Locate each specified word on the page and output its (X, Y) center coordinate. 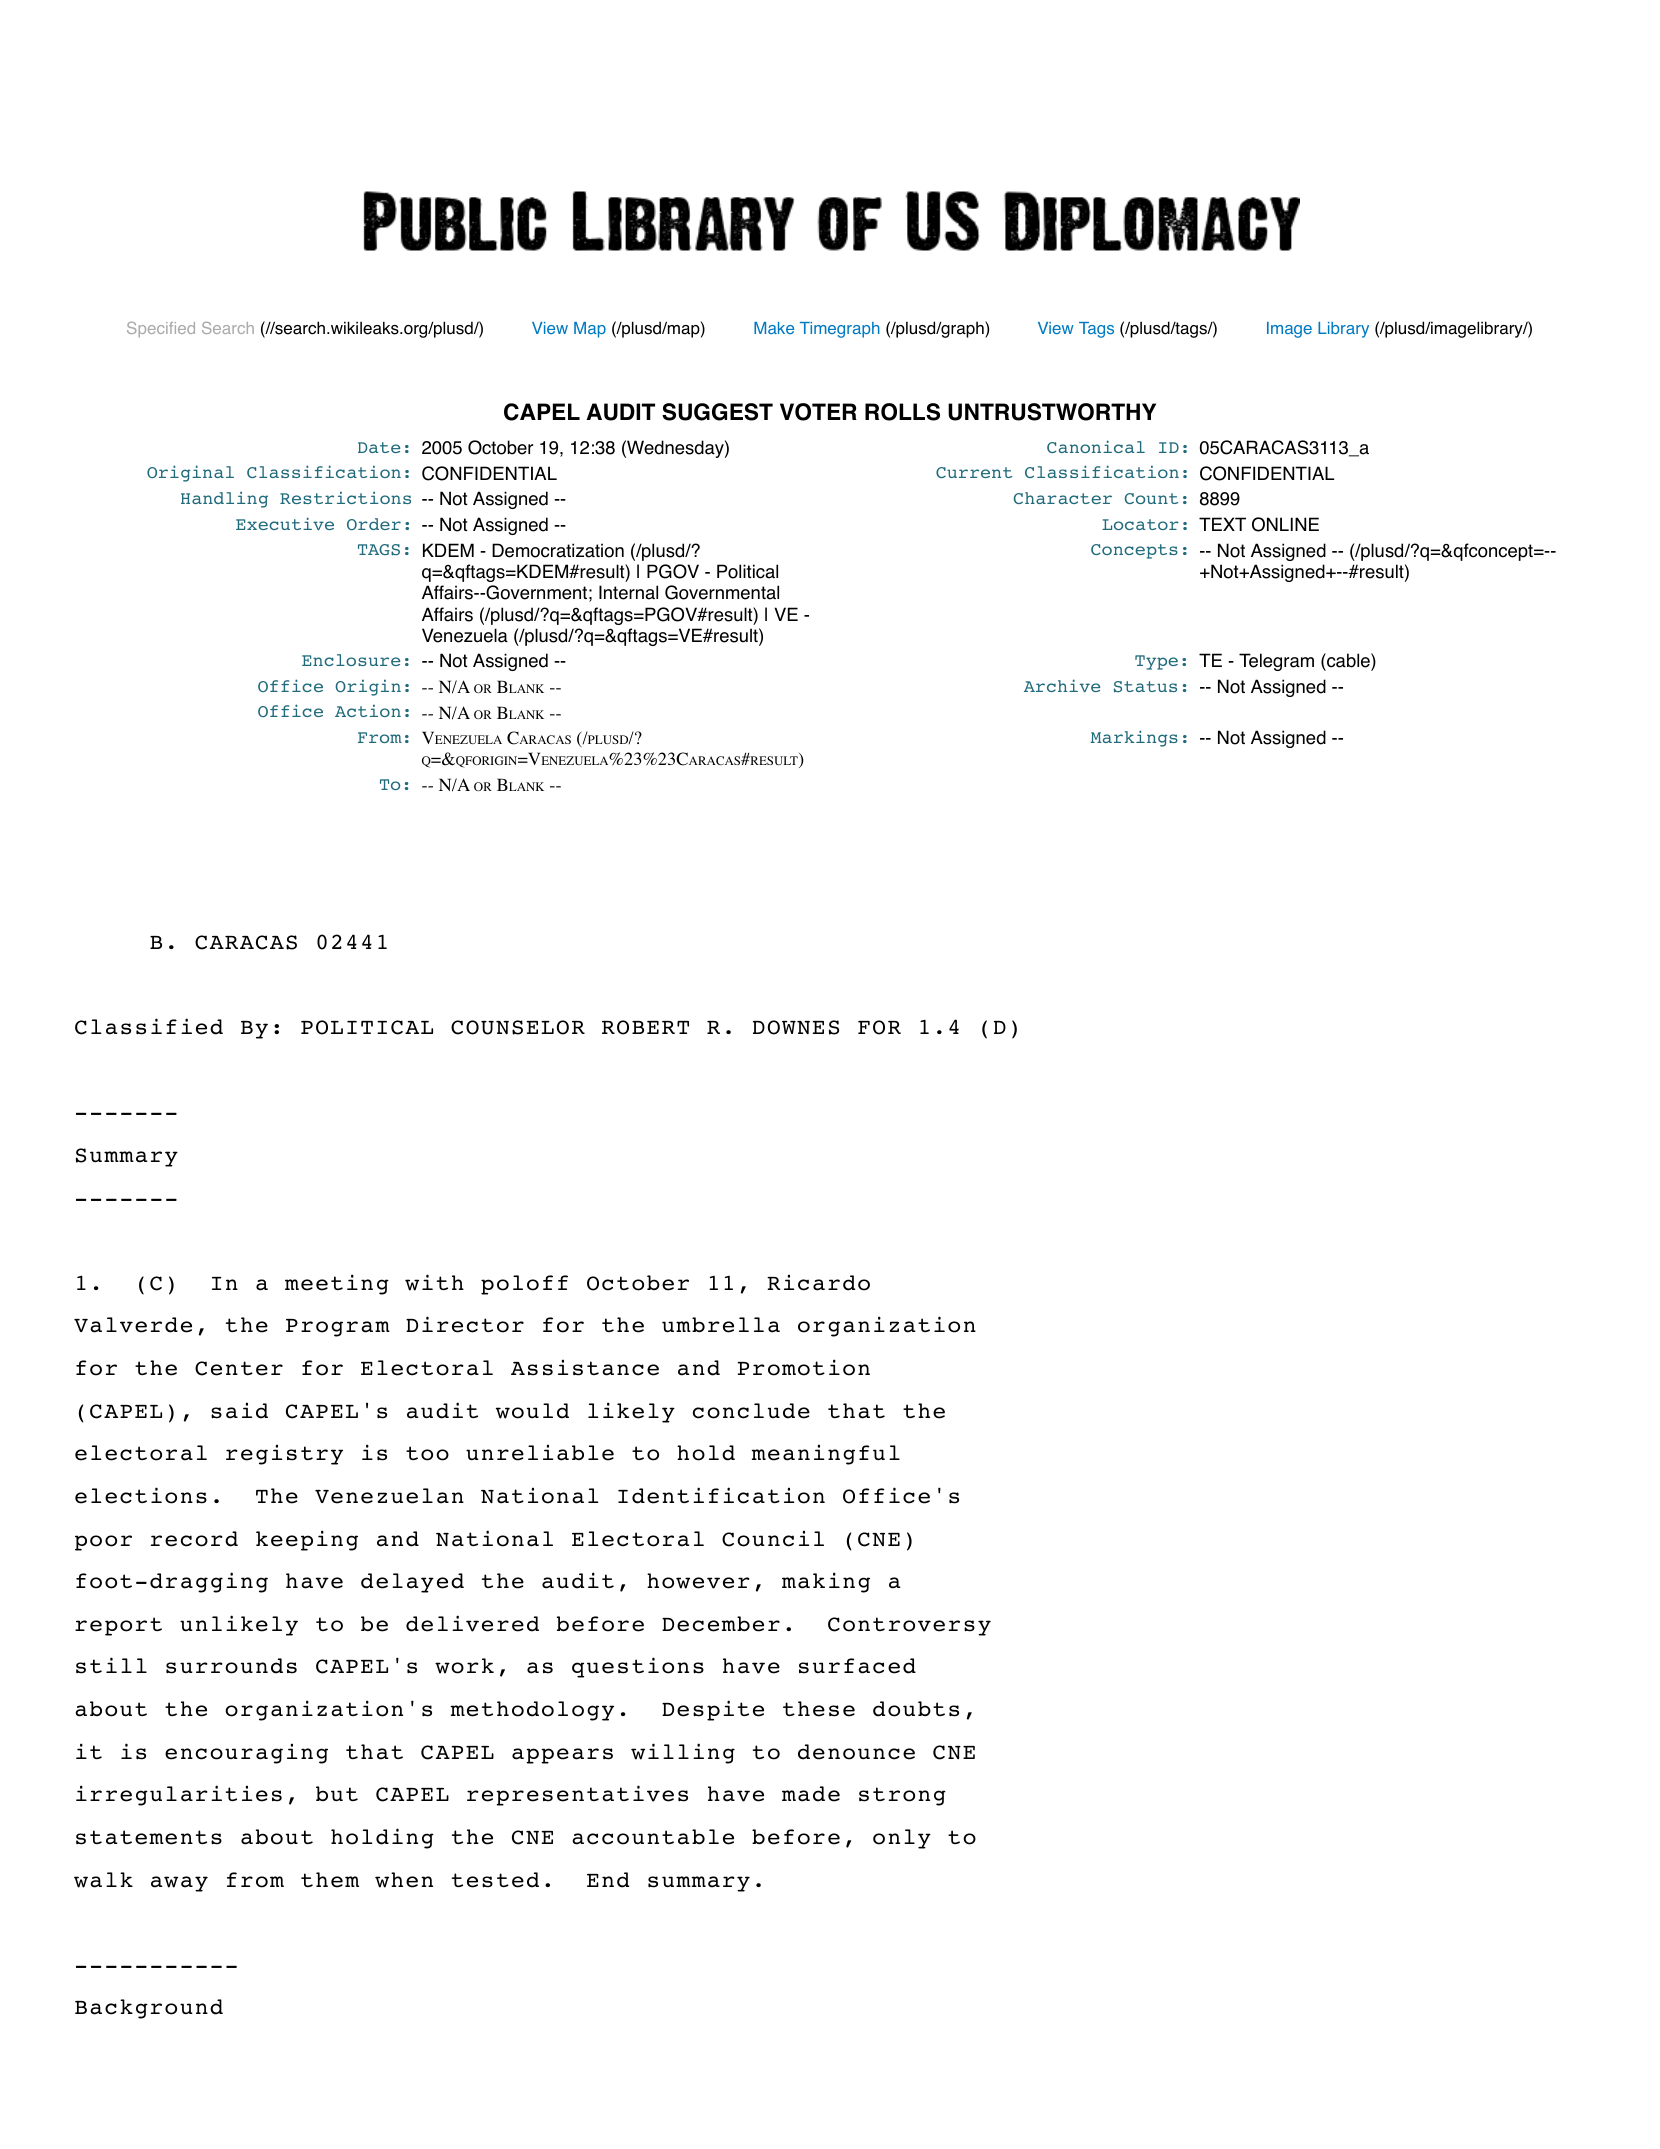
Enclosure (351, 660)
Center (239, 1368)
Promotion (803, 1367)
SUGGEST (717, 412)
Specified (161, 329)
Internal (628, 592)
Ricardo (818, 1282)
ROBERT (645, 1027)
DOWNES (796, 1027)
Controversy (909, 1626)
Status (1145, 687)
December (721, 1624)
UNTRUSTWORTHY (1052, 412)
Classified (149, 1026)
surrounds (231, 1666)
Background (149, 2009)
